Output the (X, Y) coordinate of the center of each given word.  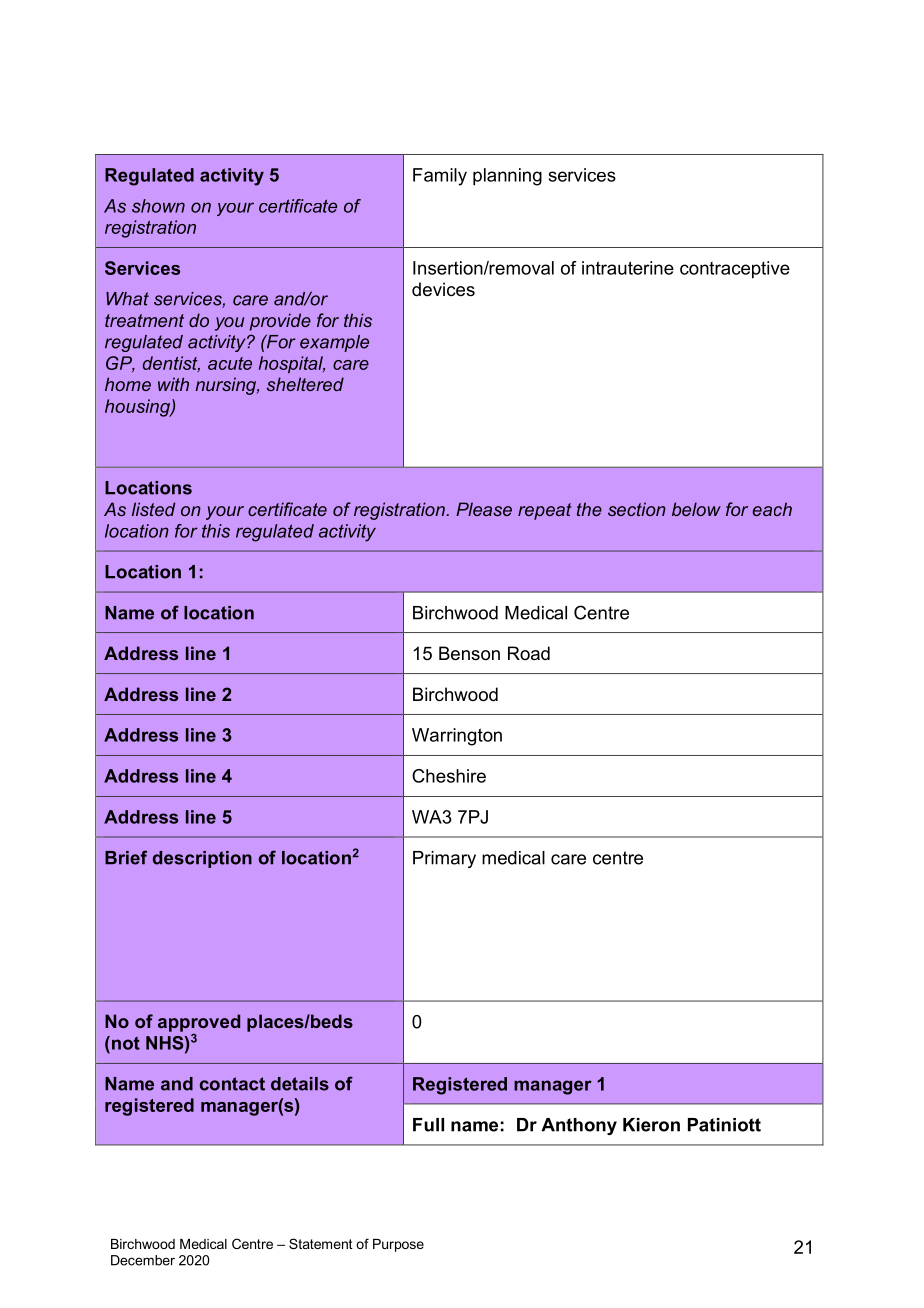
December (143, 1260)
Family (440, 177)
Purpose (398, 1245)
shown (158, 206)
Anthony (579, 1126)
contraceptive (735, 270)
